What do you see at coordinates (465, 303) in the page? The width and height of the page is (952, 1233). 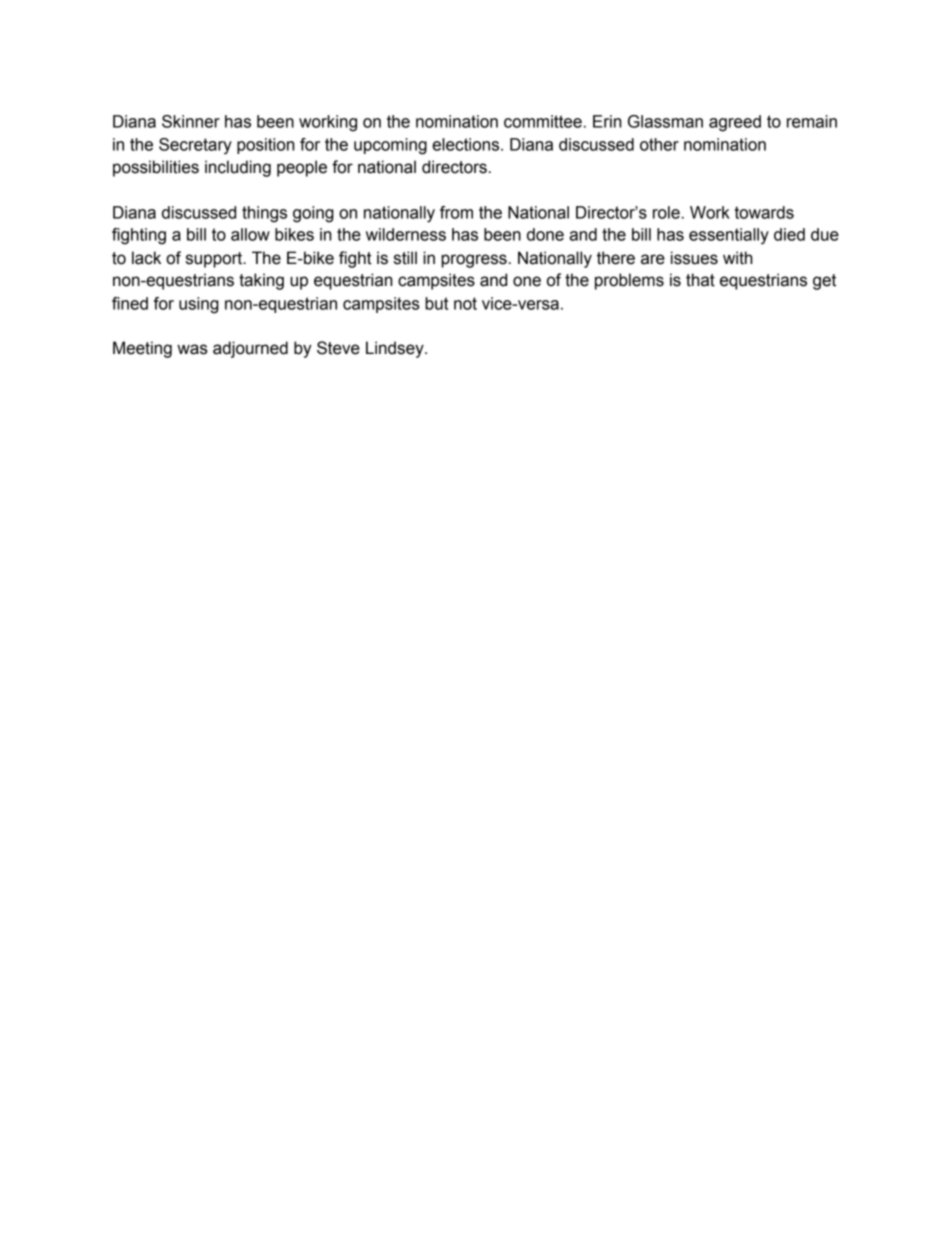 I see `not` at bounding box center [465, 303].
